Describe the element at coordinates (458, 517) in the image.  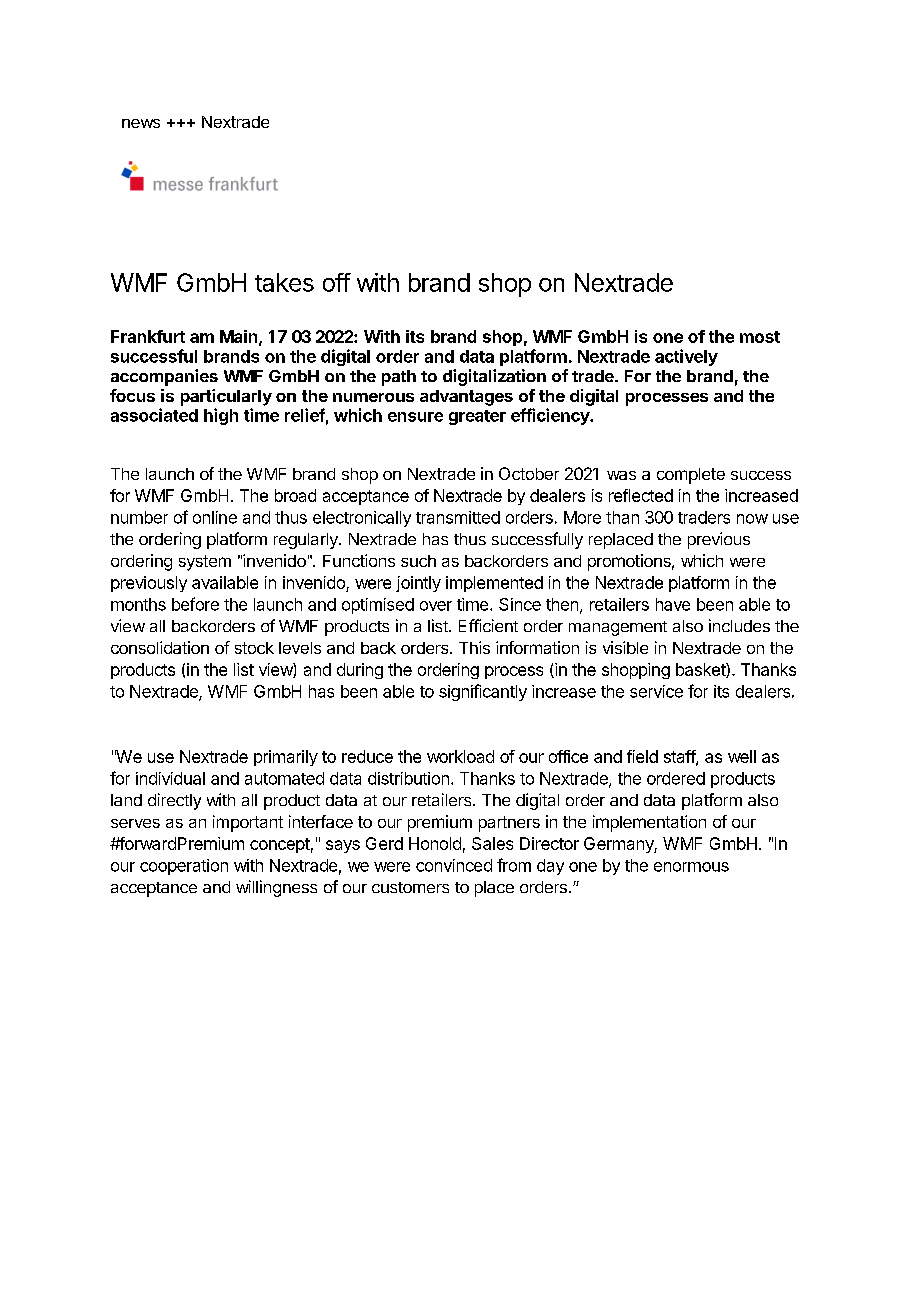
I see `transmitted` at that location.
